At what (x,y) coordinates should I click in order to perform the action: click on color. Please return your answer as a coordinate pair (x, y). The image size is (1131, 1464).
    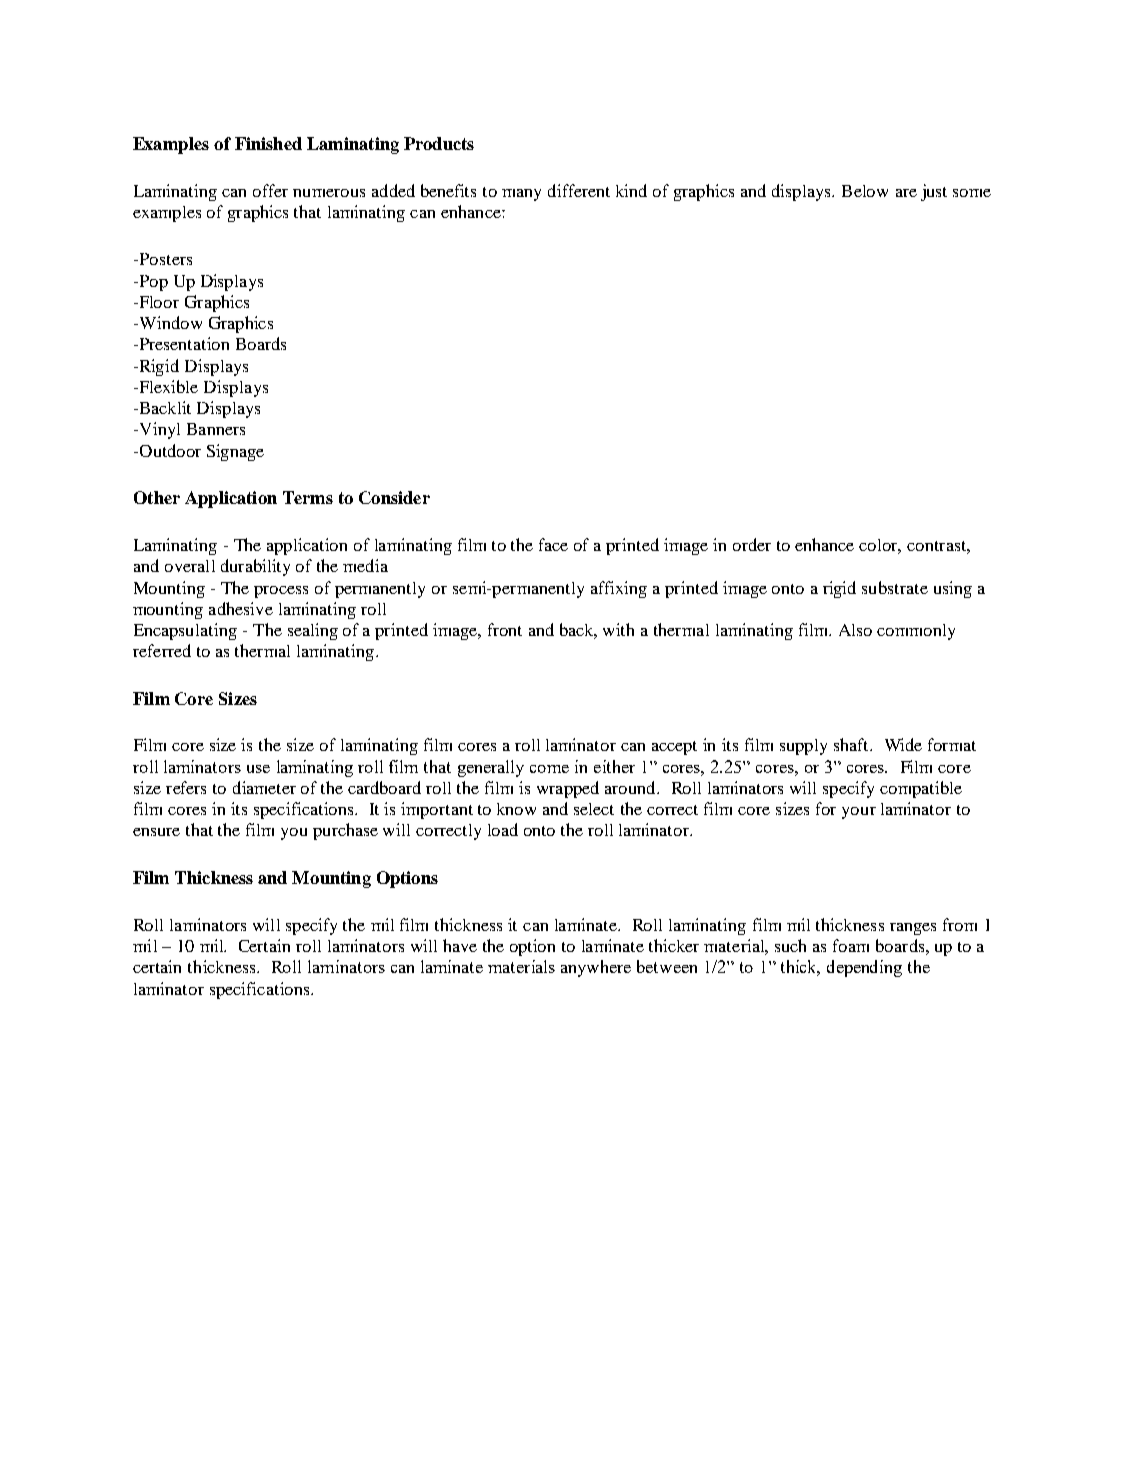
    Looking at the image, I should click on (880, 546).
